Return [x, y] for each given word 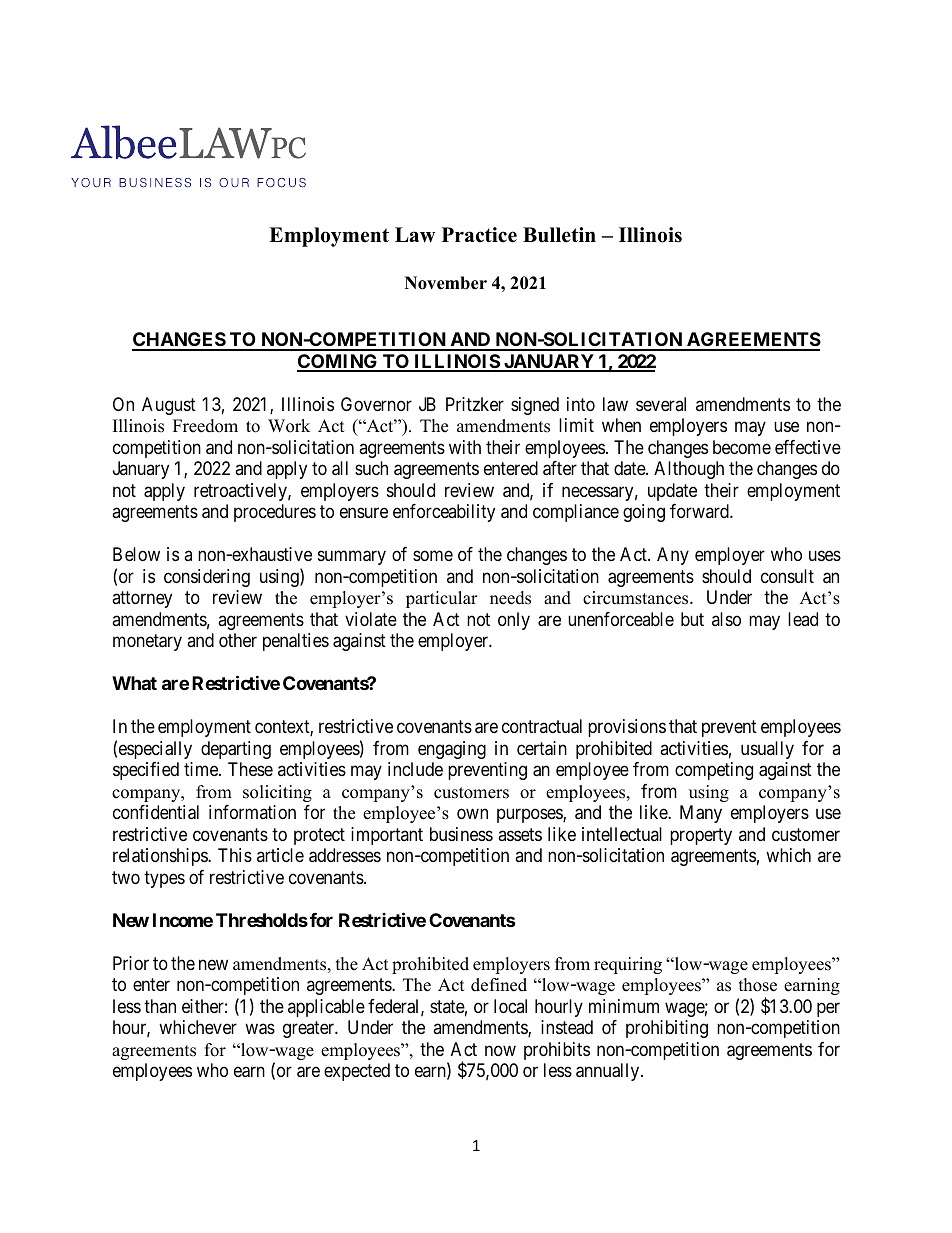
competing [714, 771]
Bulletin [559, 235]
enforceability [444, 513]
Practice [479, 235]
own [472, 814]
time [202, 769]
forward [700, 511]
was [260, 1029]
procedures [275, 513]
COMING [338, 362]
